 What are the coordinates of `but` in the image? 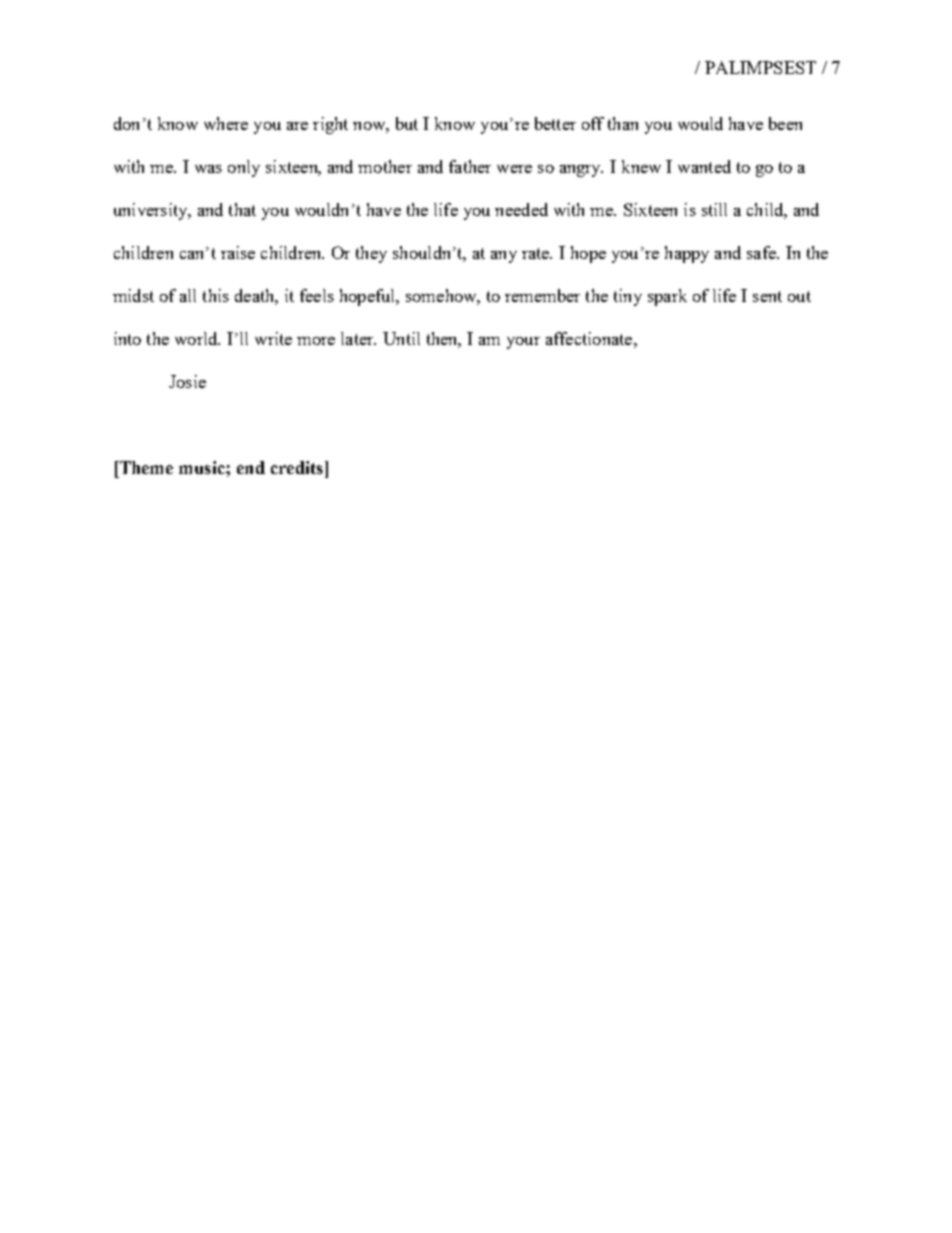 It's located at (407, 123).
